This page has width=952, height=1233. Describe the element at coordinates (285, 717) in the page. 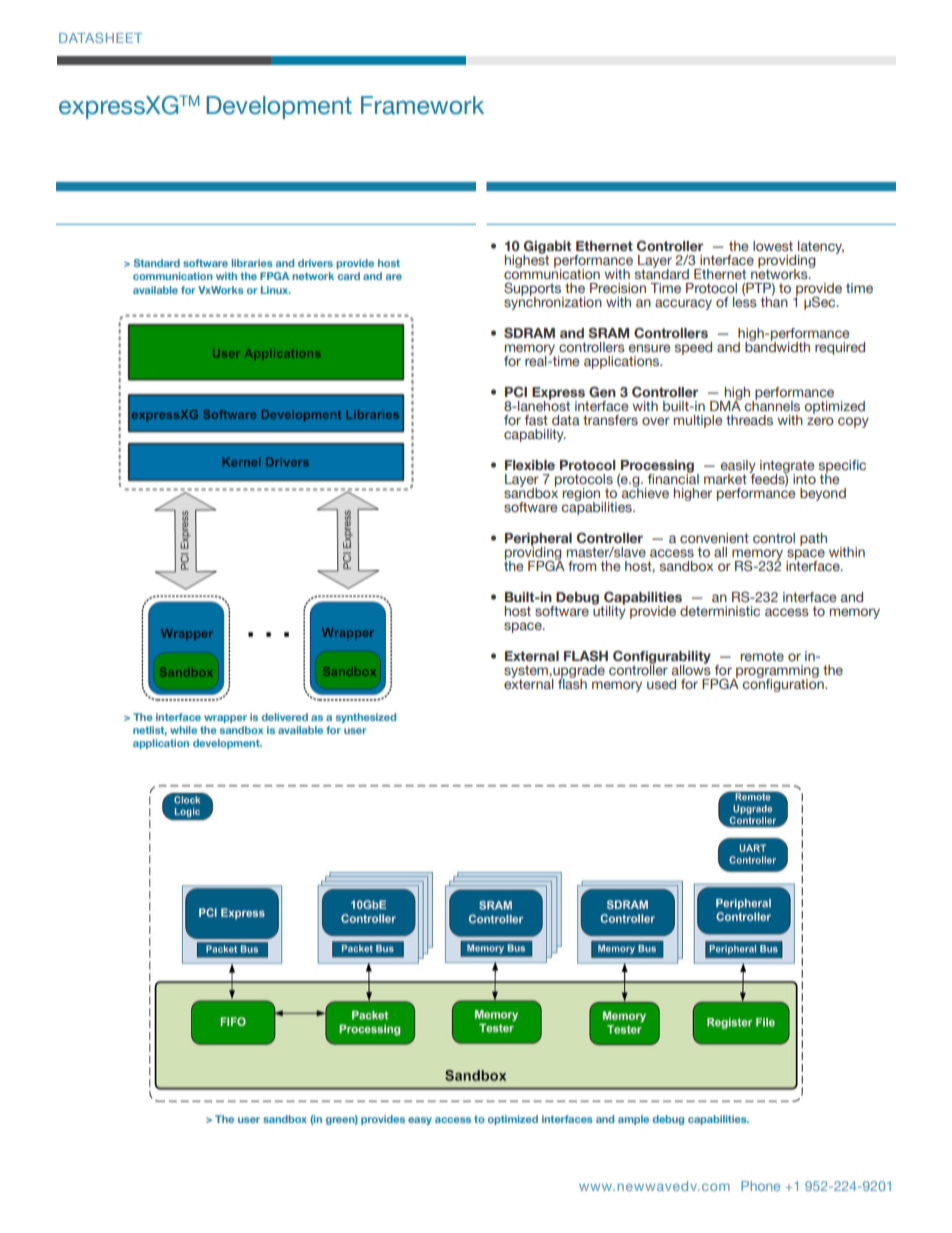

I see `delivered` at that location.
